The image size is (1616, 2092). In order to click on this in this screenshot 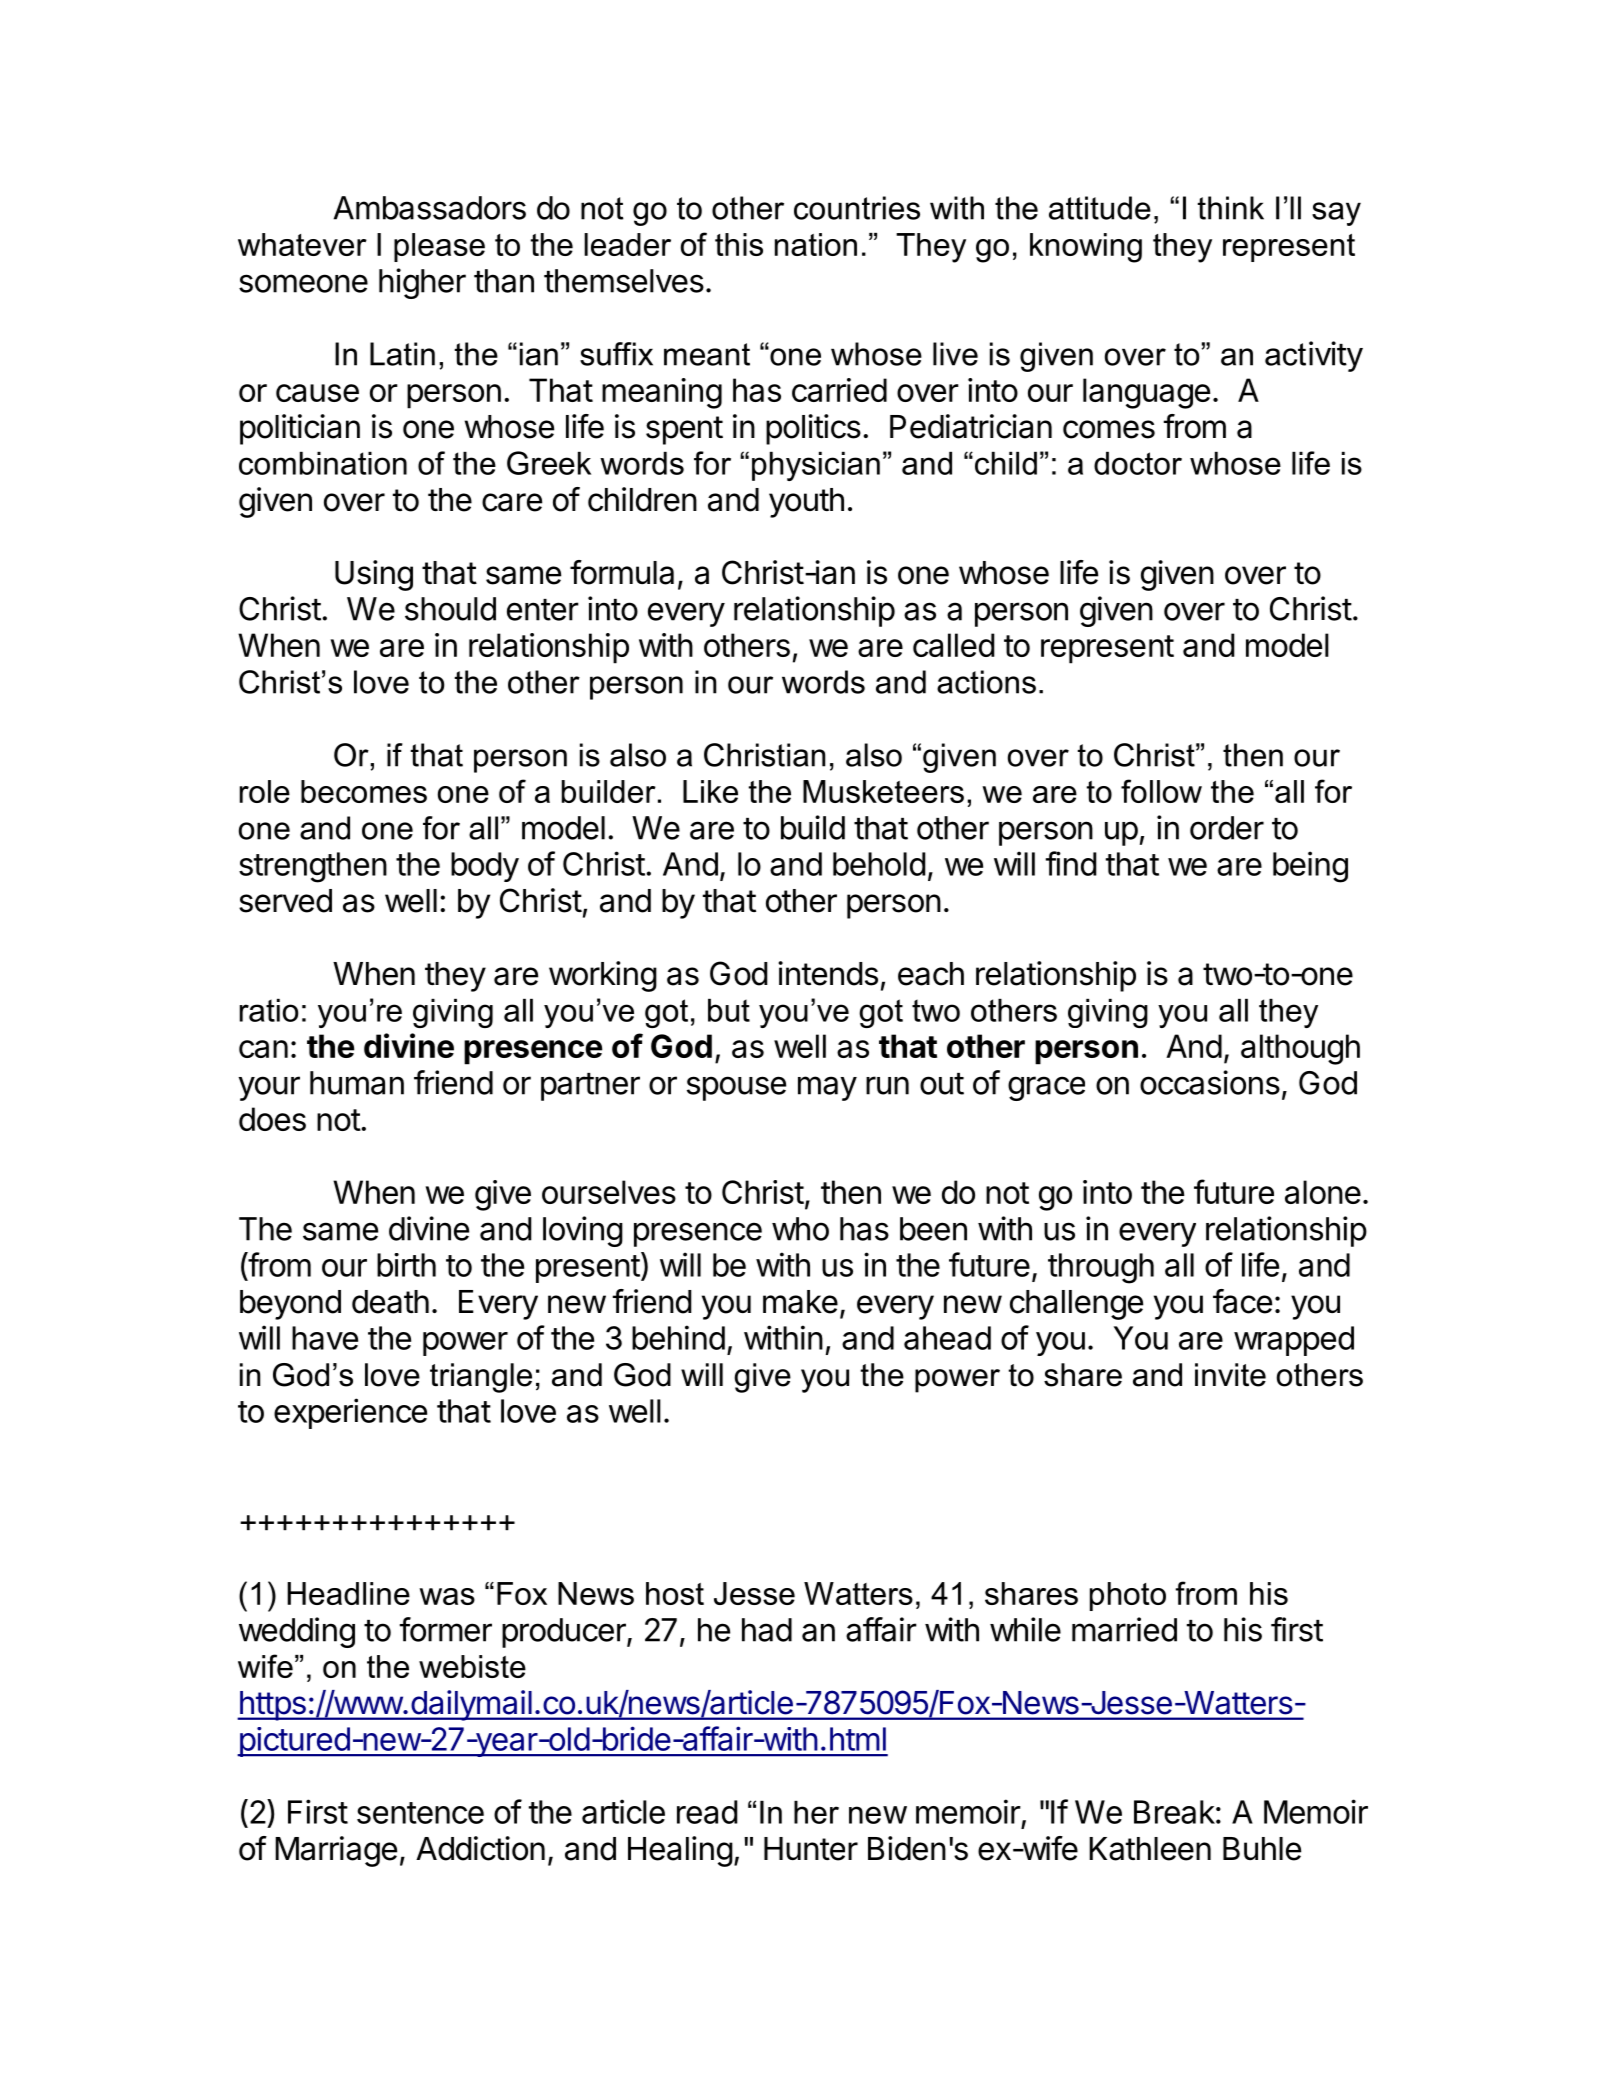, I will do `click(739, 244)`.
